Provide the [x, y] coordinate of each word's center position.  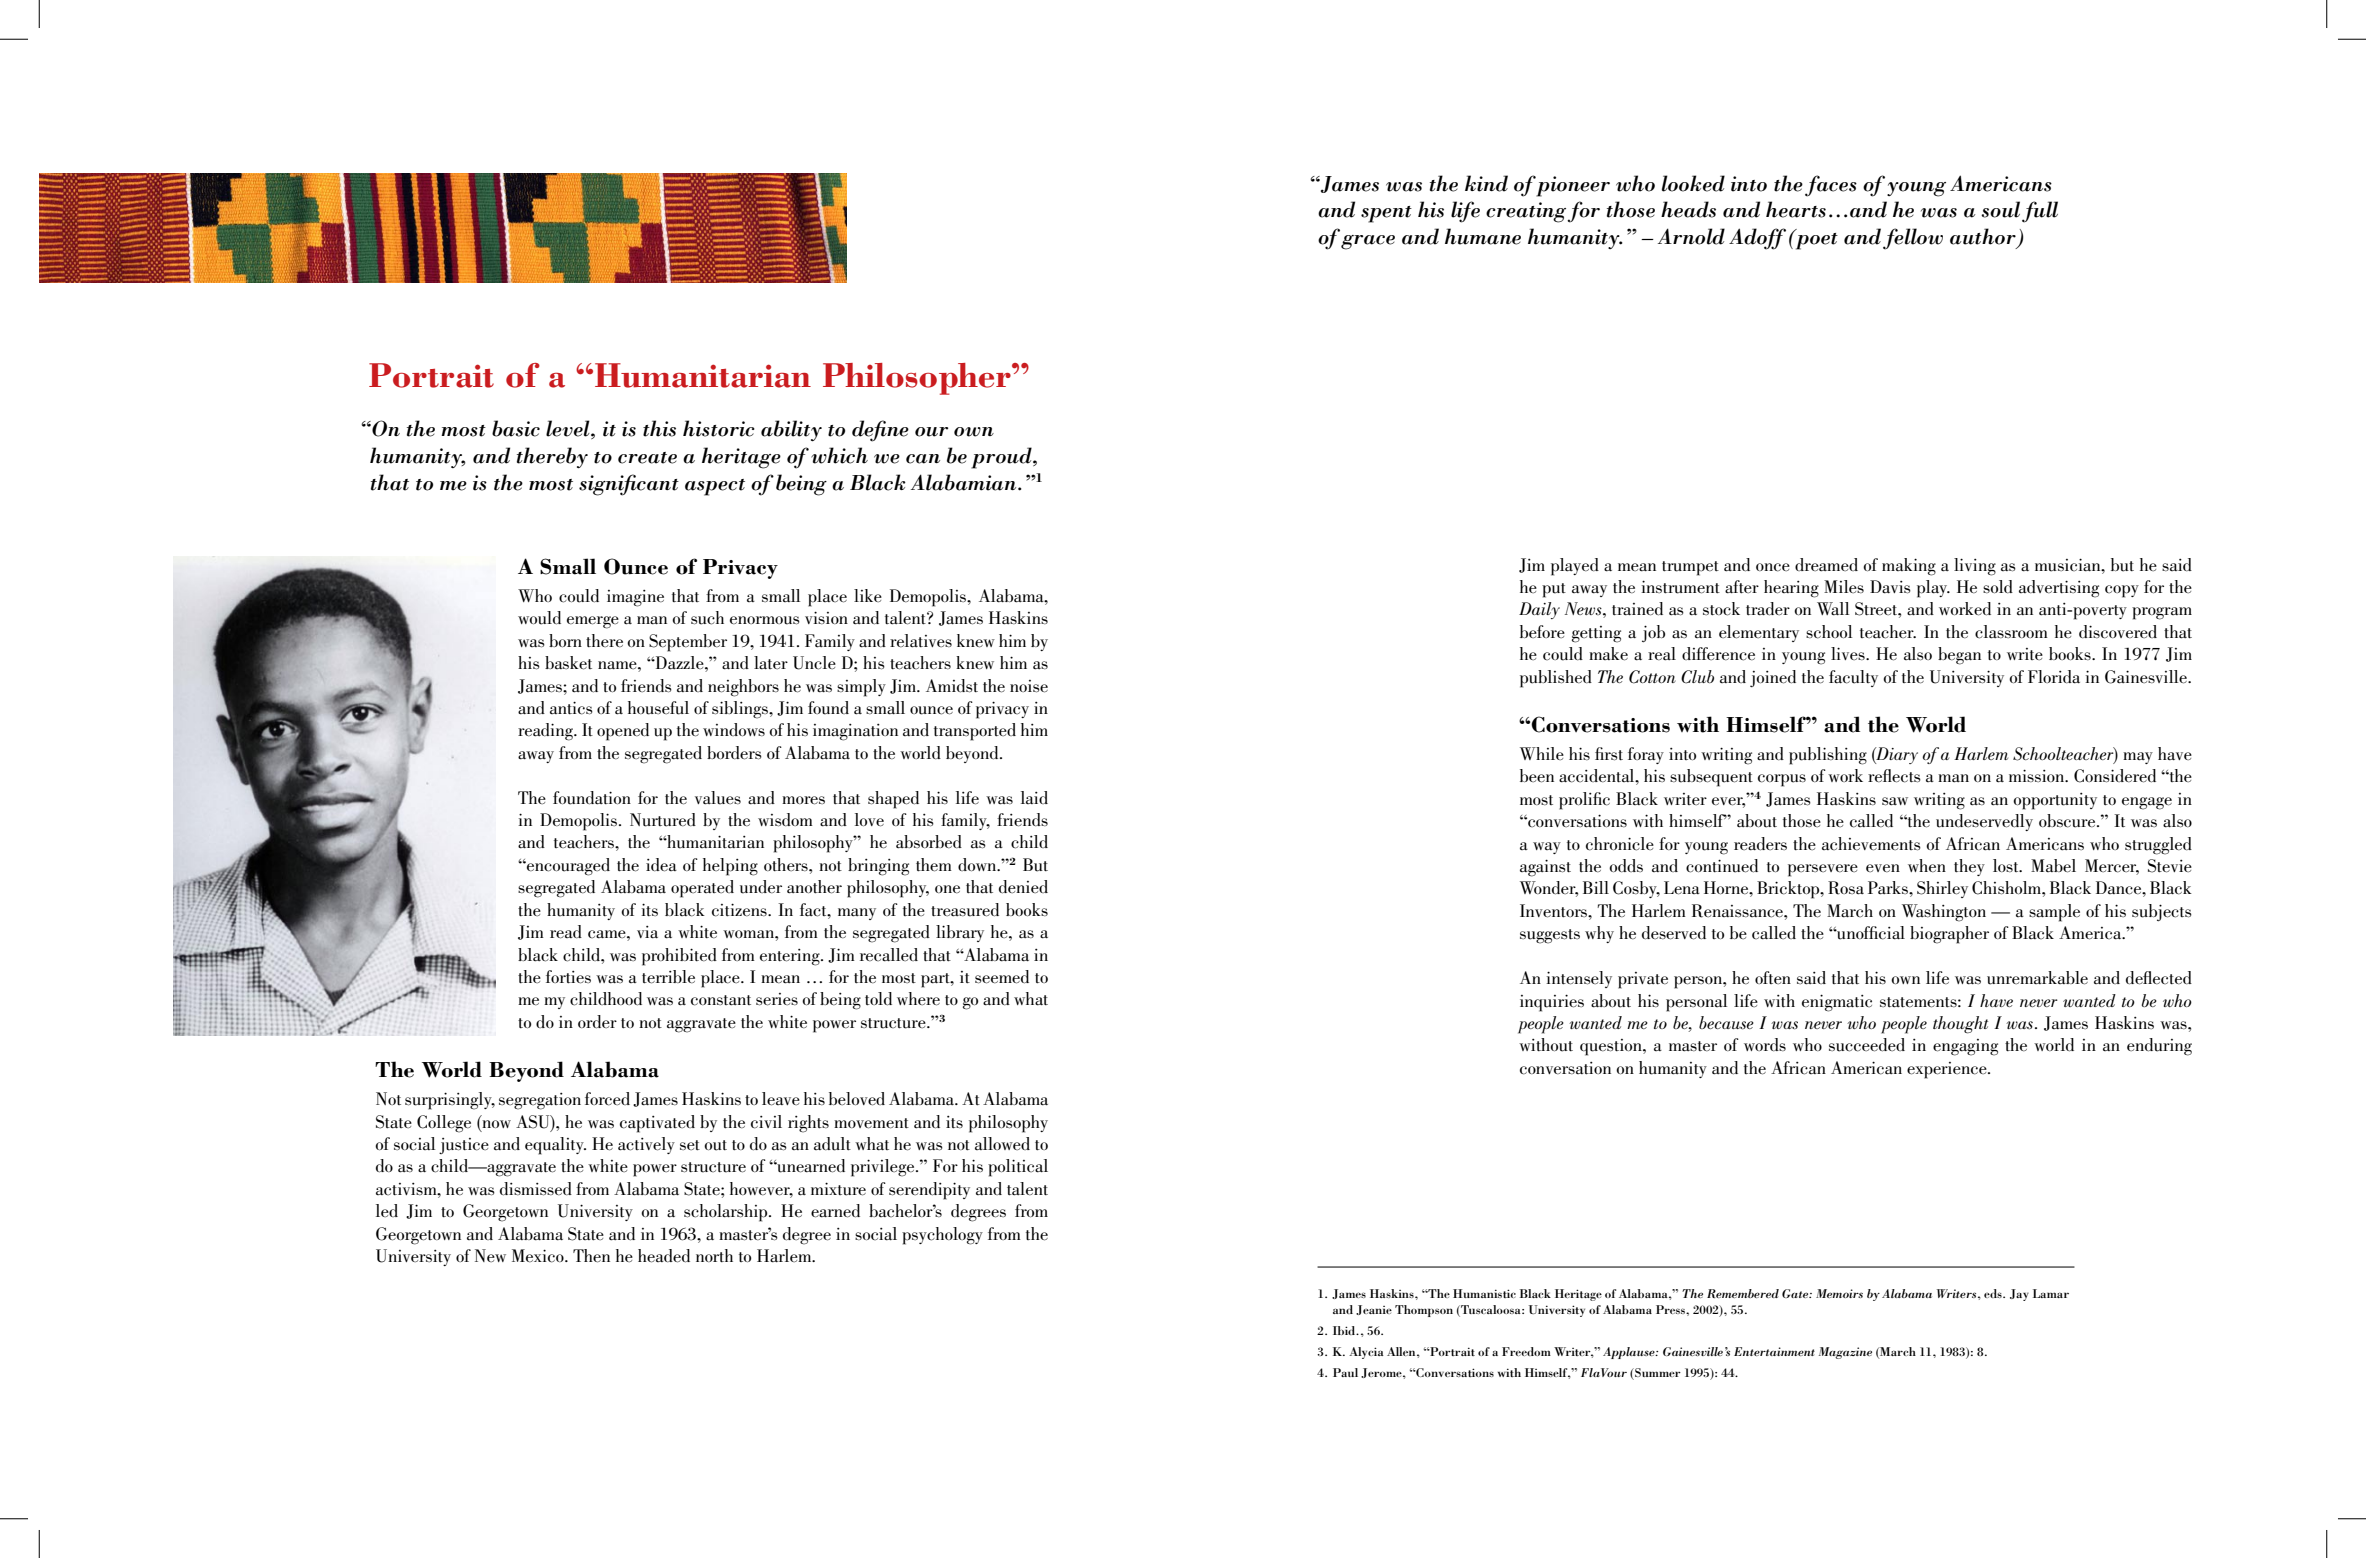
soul [2000, 209]
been [1537, 776]
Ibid [1345, 1330]
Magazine [1845, 1353]
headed [664, 1256]
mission [2038, 775]
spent [1386, 214]
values [718, 798]
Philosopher [918, 379]
